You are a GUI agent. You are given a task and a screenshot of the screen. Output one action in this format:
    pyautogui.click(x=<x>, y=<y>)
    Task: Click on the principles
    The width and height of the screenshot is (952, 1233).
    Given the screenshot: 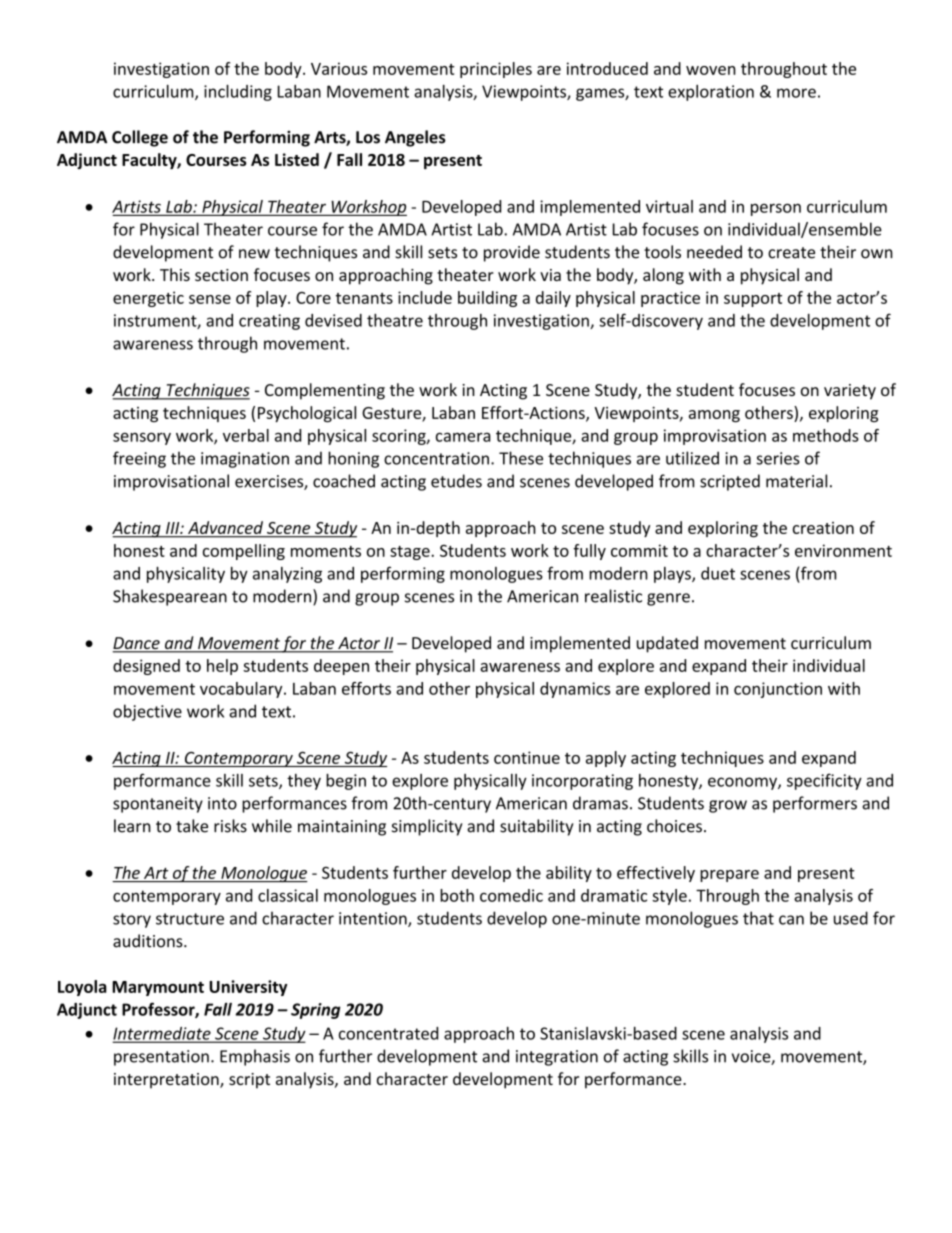 What is the action you would take?
    pyautogui.click(x=496, y=70)
